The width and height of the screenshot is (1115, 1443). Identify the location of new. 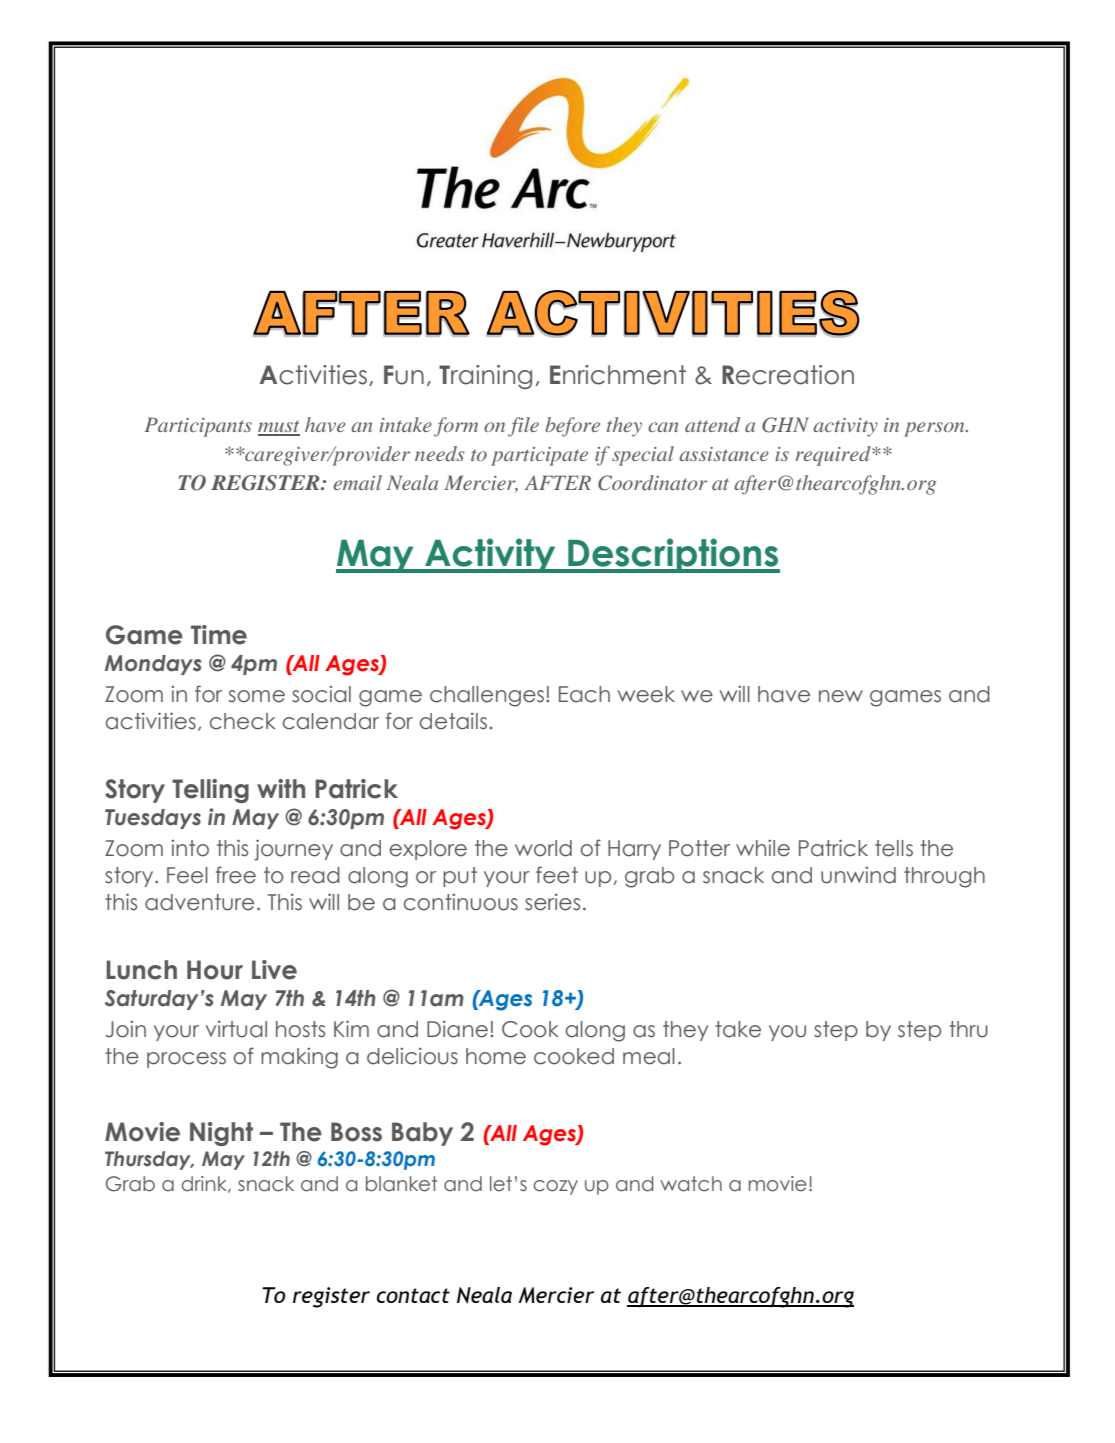
(841, 696).
